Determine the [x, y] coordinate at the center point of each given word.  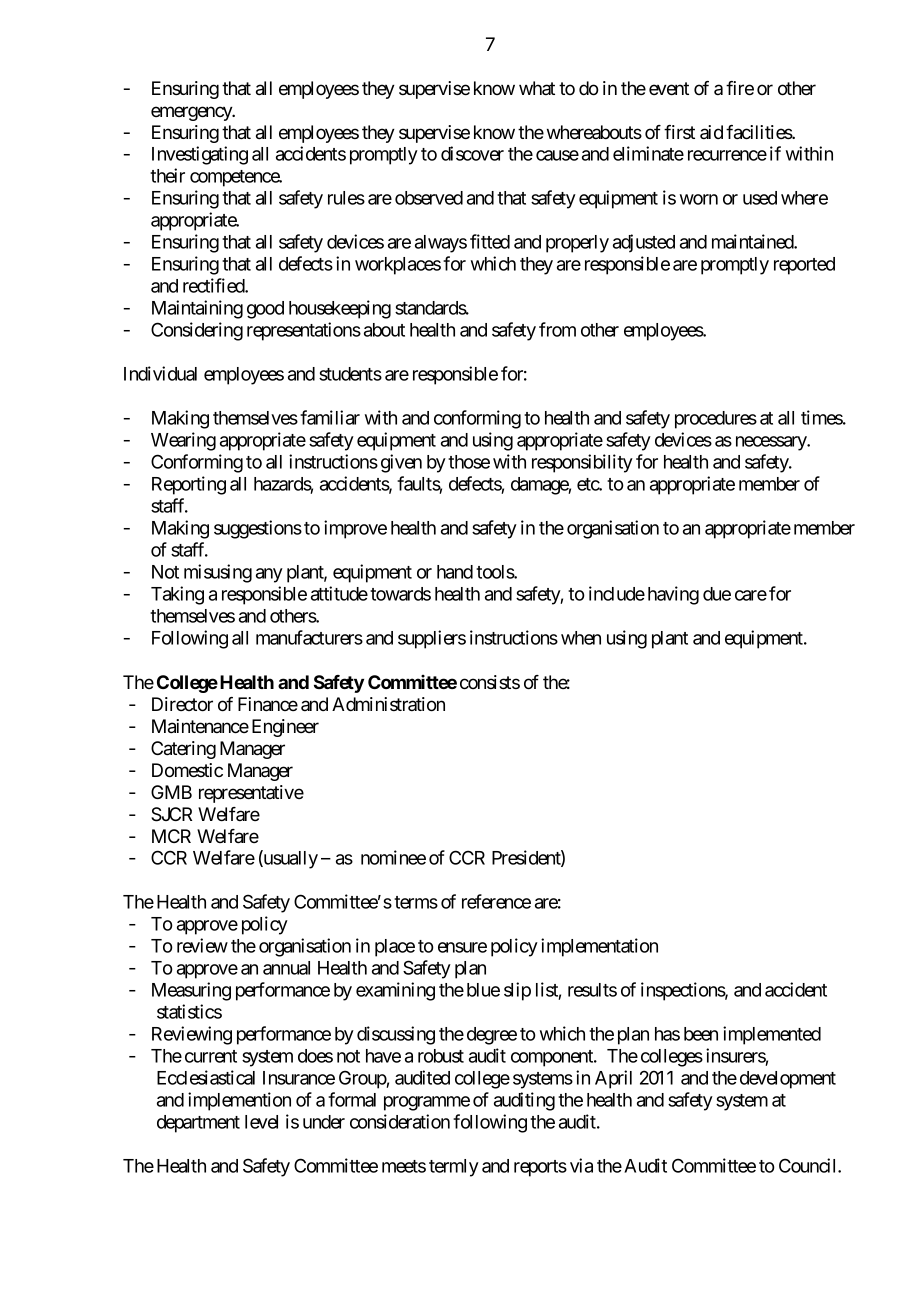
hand [455, 572]
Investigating [200, 155]
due [717, 594]
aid [711, 132]
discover [472, 153]
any [269, 575]
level [261, 1122]
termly [454, 1168]
